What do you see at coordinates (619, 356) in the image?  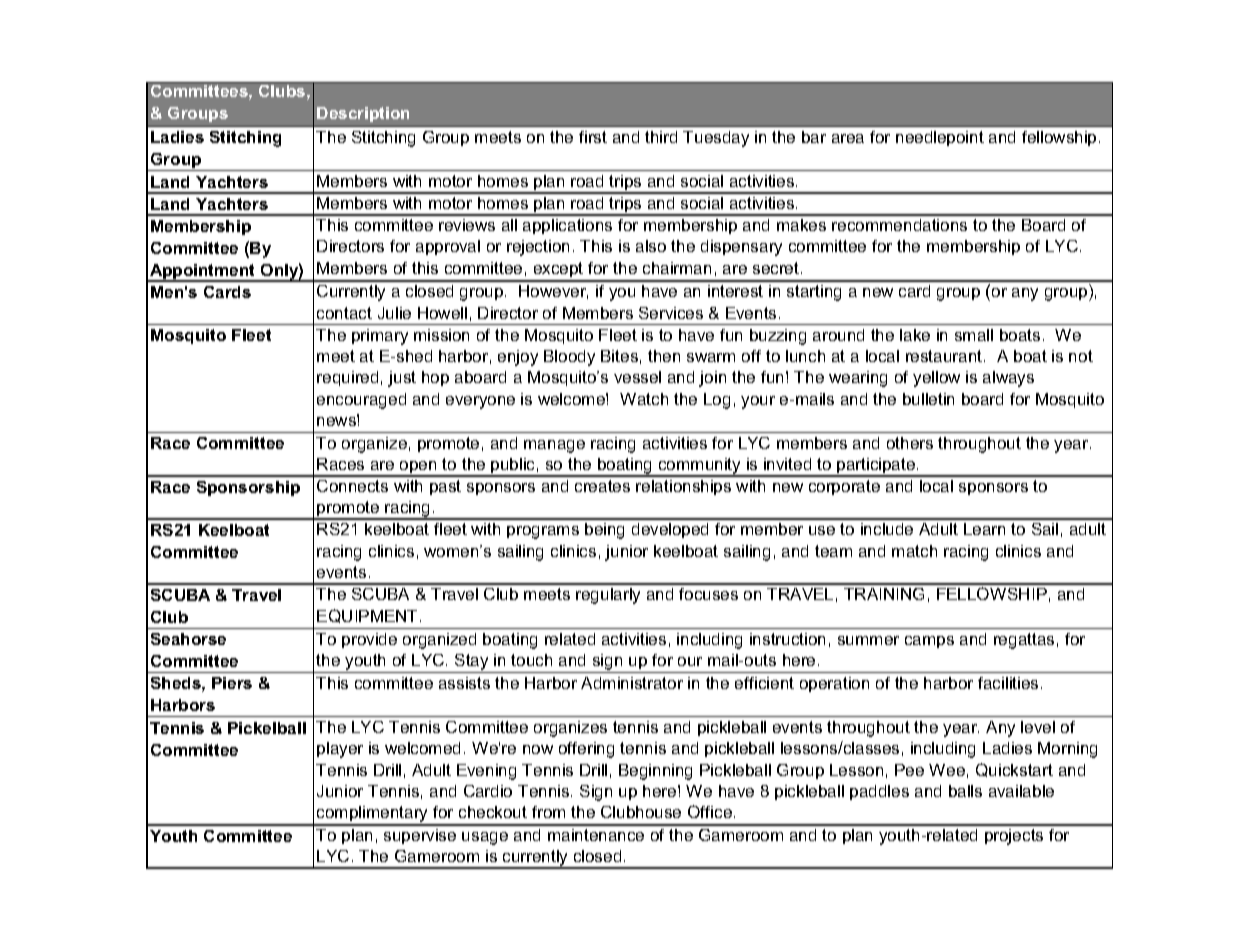 I see `Bites` at bounding box center [619, 356].
